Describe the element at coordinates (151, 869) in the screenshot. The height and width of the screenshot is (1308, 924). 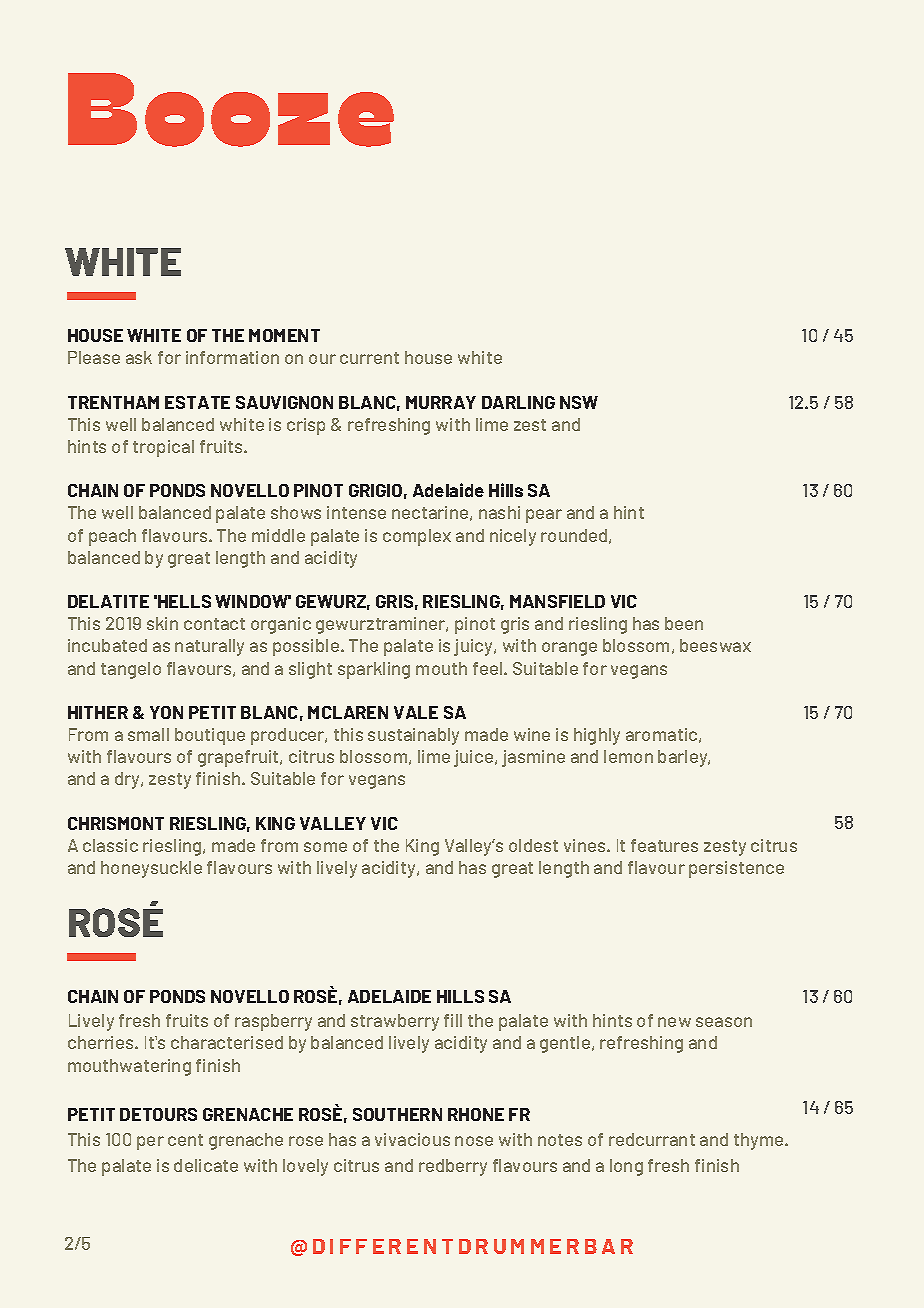
I see `honeysuckle` at that location.
